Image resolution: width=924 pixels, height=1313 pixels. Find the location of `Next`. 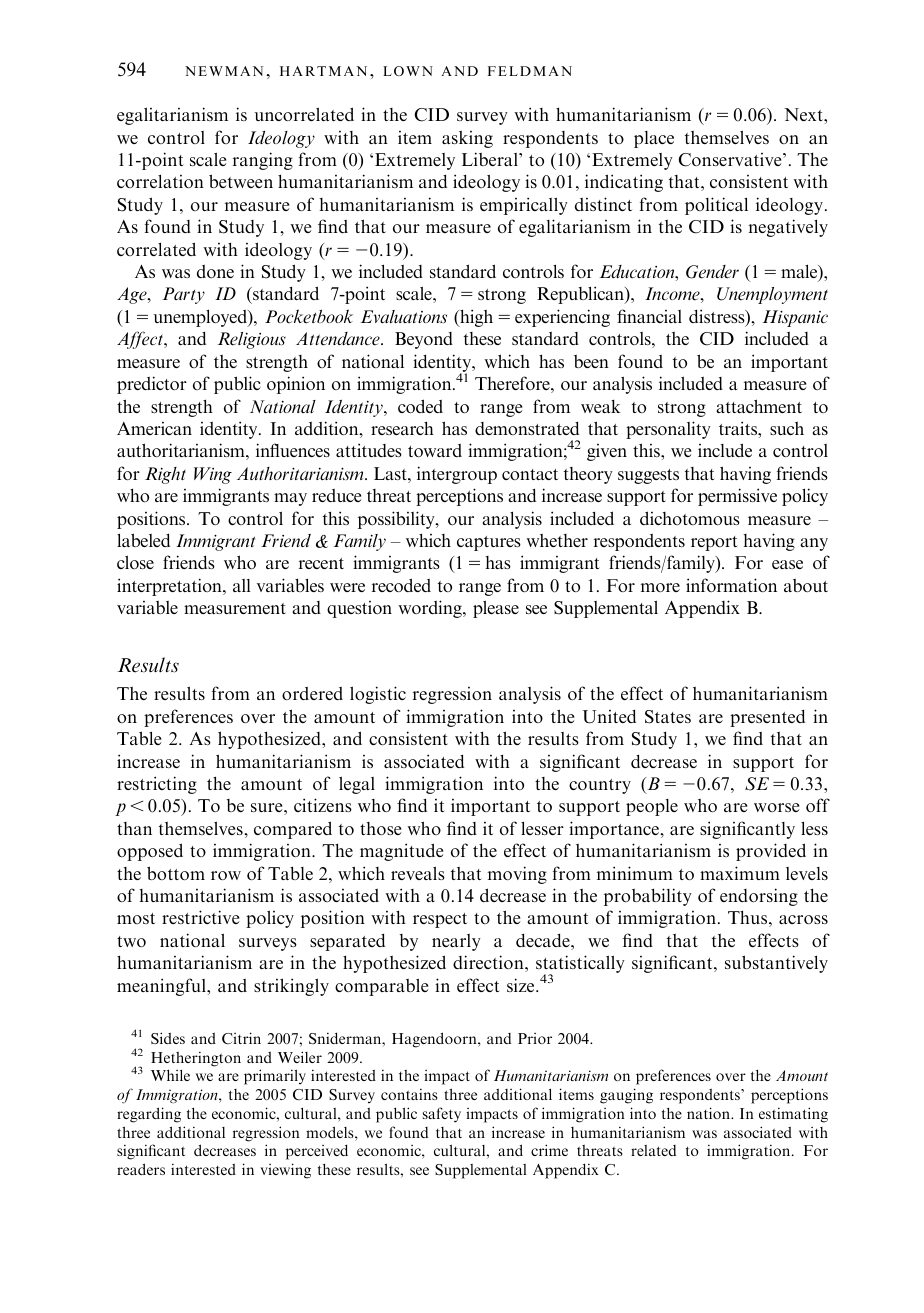

Next is located at coordinates (804, 114).
